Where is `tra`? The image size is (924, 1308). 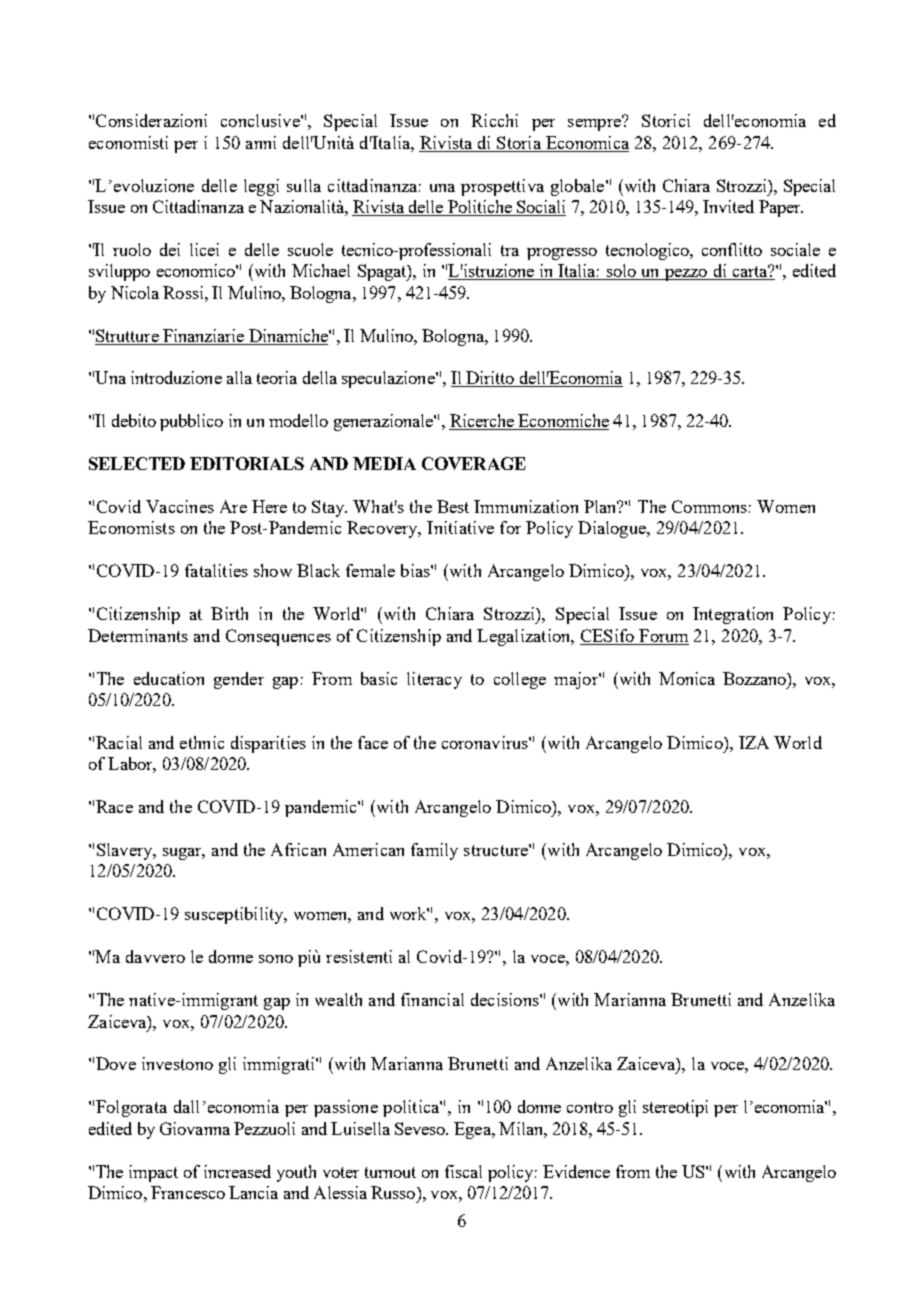 tra is located at coordinates (510, 250).
